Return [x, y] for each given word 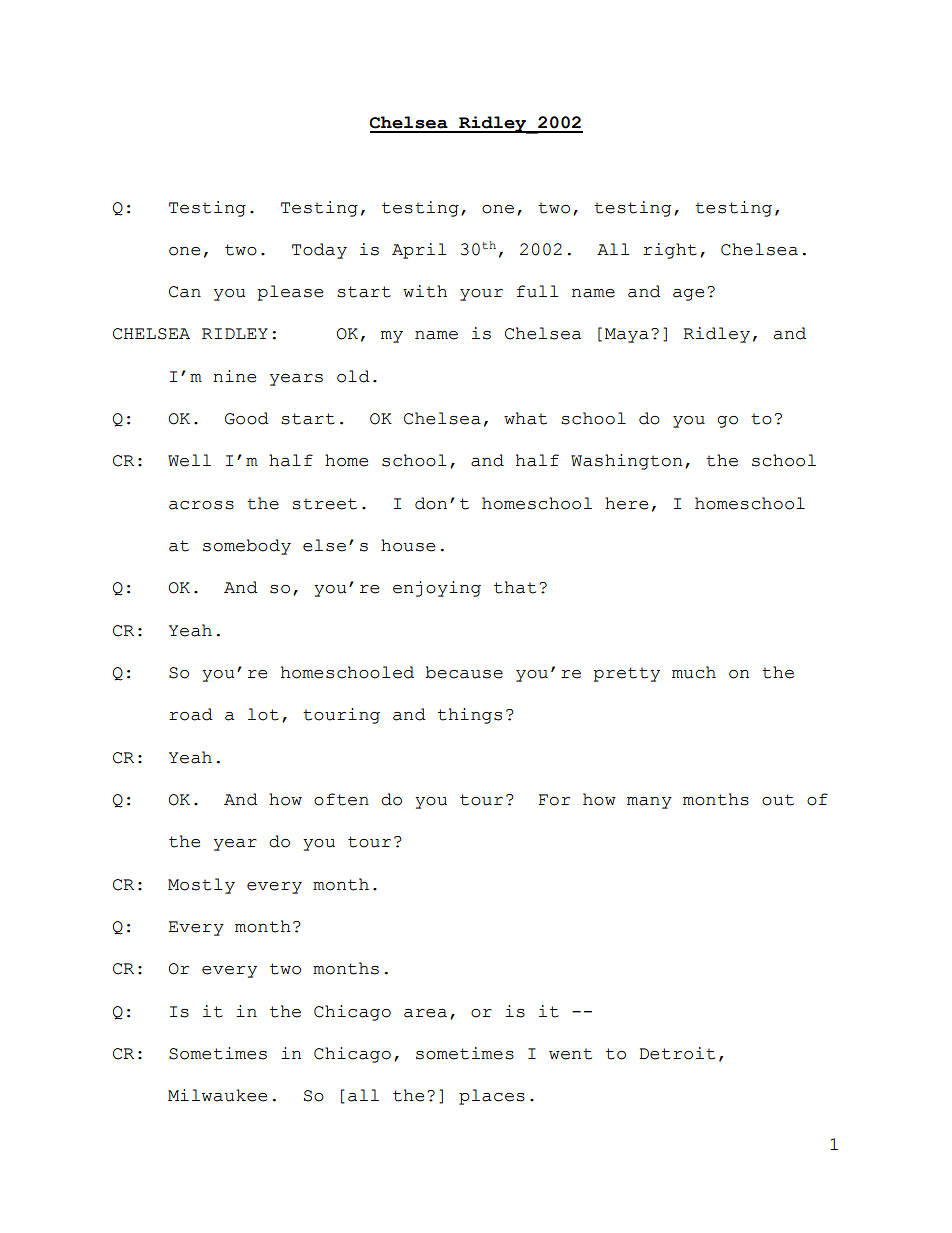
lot [263, 714]
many [649, 803]
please [290, 293]
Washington [626, 462]
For [554, 800]
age [688, 295]
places [492, 1097]
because [464, 672]
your [481, 295]
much [694, 672]
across [201, 505]
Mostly [201, 886]
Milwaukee [217, 1095]
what [525, 418]
